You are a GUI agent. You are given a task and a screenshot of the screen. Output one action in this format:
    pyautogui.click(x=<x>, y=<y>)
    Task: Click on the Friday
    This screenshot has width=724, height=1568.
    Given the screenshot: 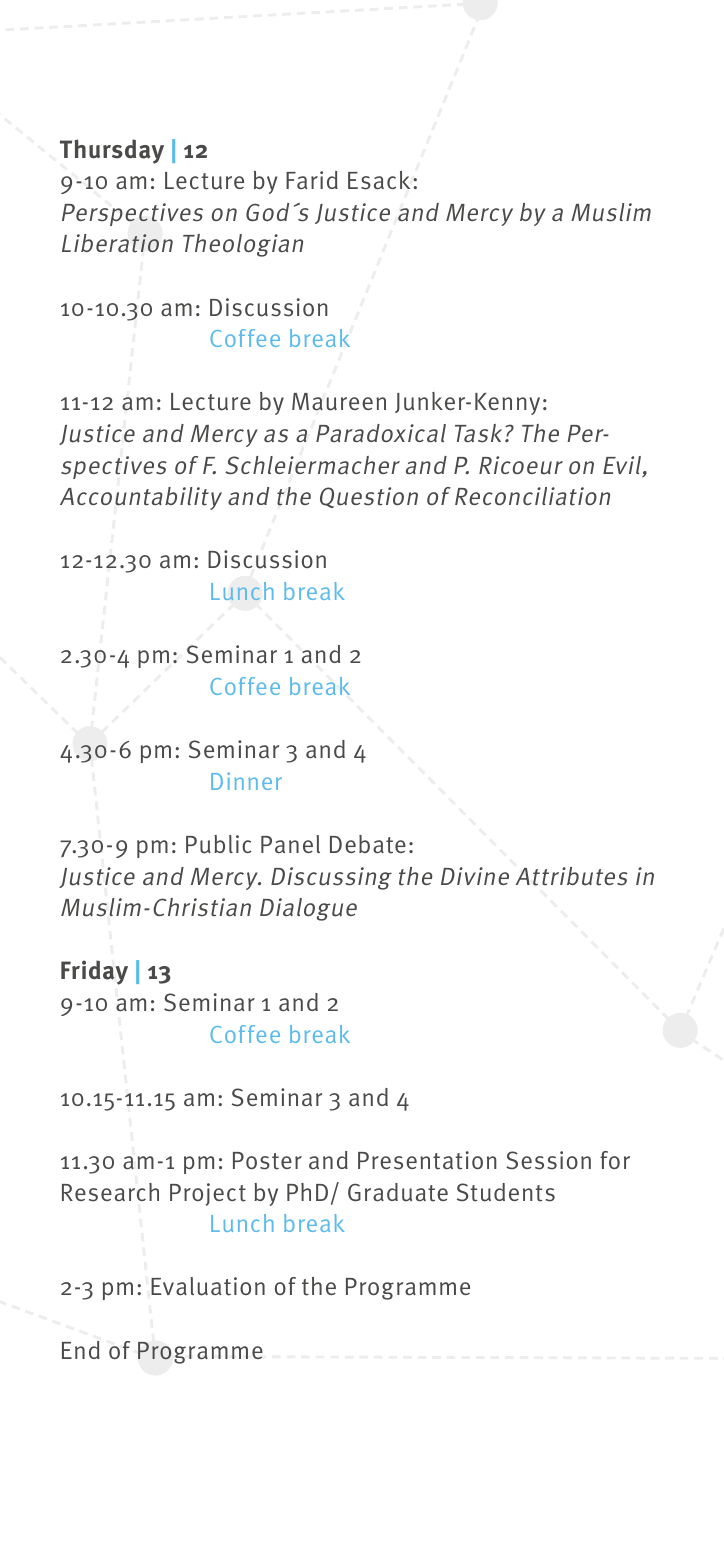 What is the action you would take?
    pyautogui.click(x=94, y=972)
